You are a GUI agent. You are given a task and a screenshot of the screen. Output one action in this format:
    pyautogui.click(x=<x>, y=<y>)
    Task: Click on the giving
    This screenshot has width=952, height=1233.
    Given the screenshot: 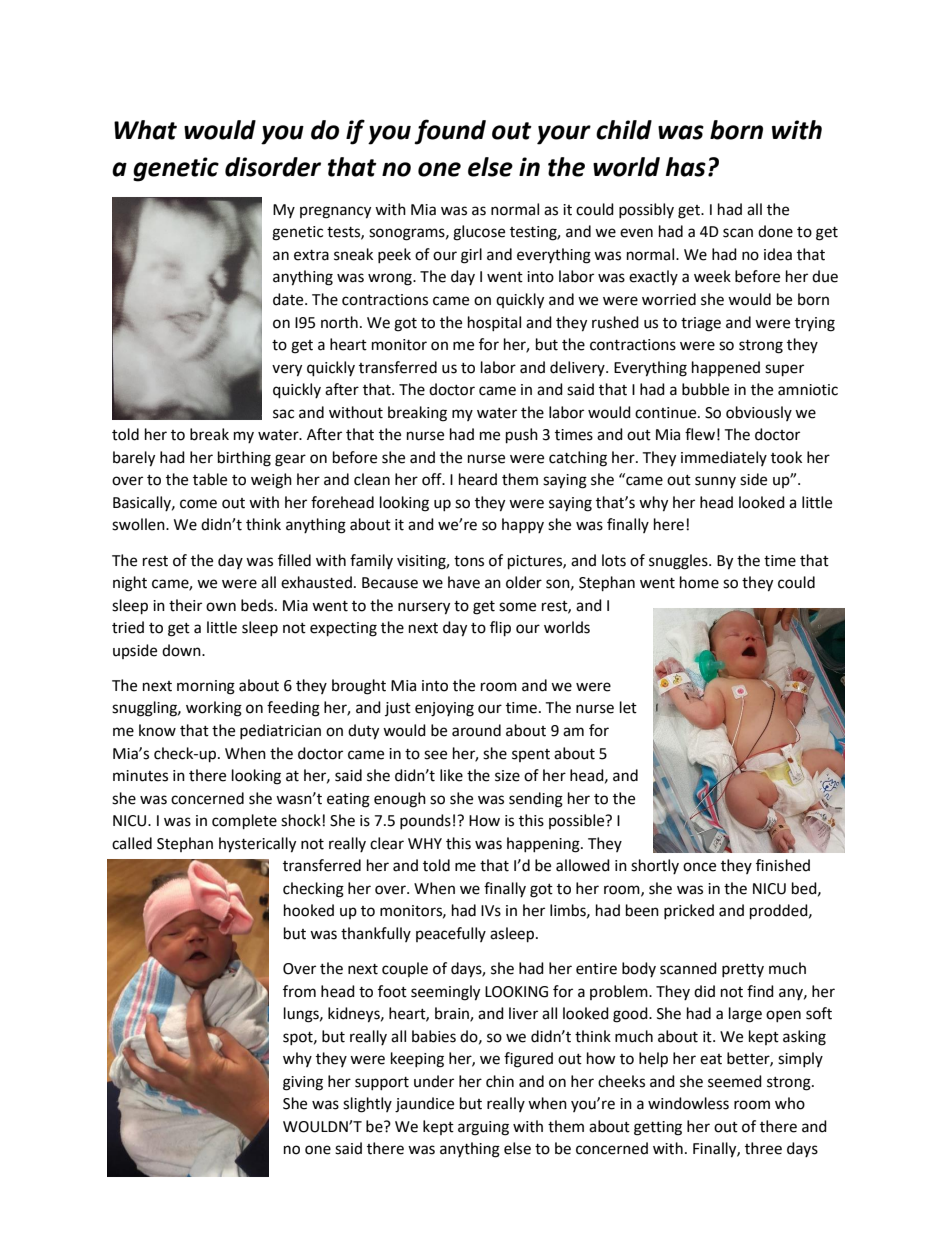 What is the action you would take?
    pyautogui.click(x=303, y=1083)
